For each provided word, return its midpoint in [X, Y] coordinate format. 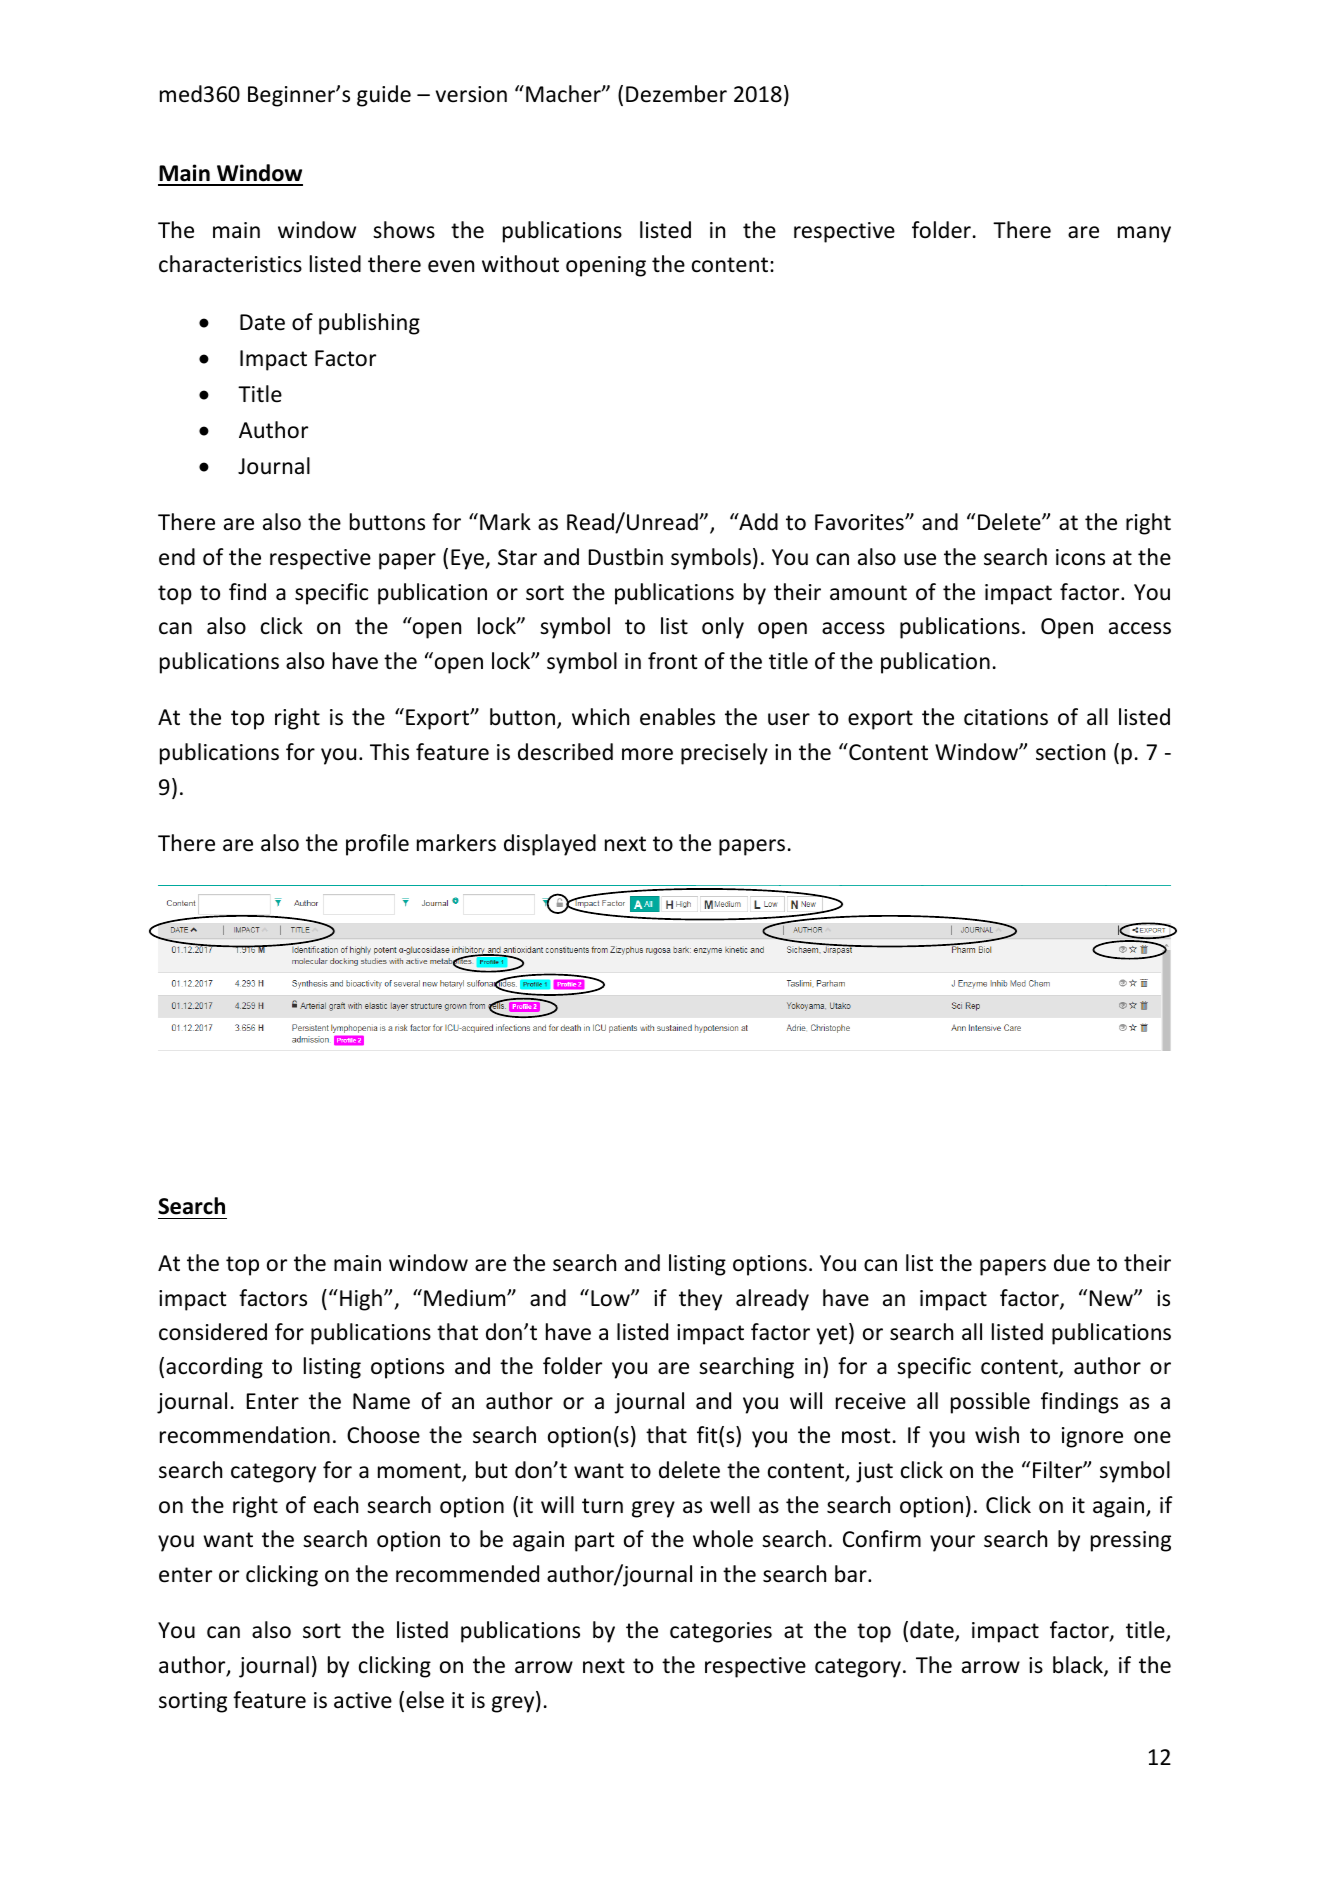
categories [721, 1632]
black [1079, 1666]
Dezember [676, 94]
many [1144, 234]
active [363, 1700]
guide [384, 96]
